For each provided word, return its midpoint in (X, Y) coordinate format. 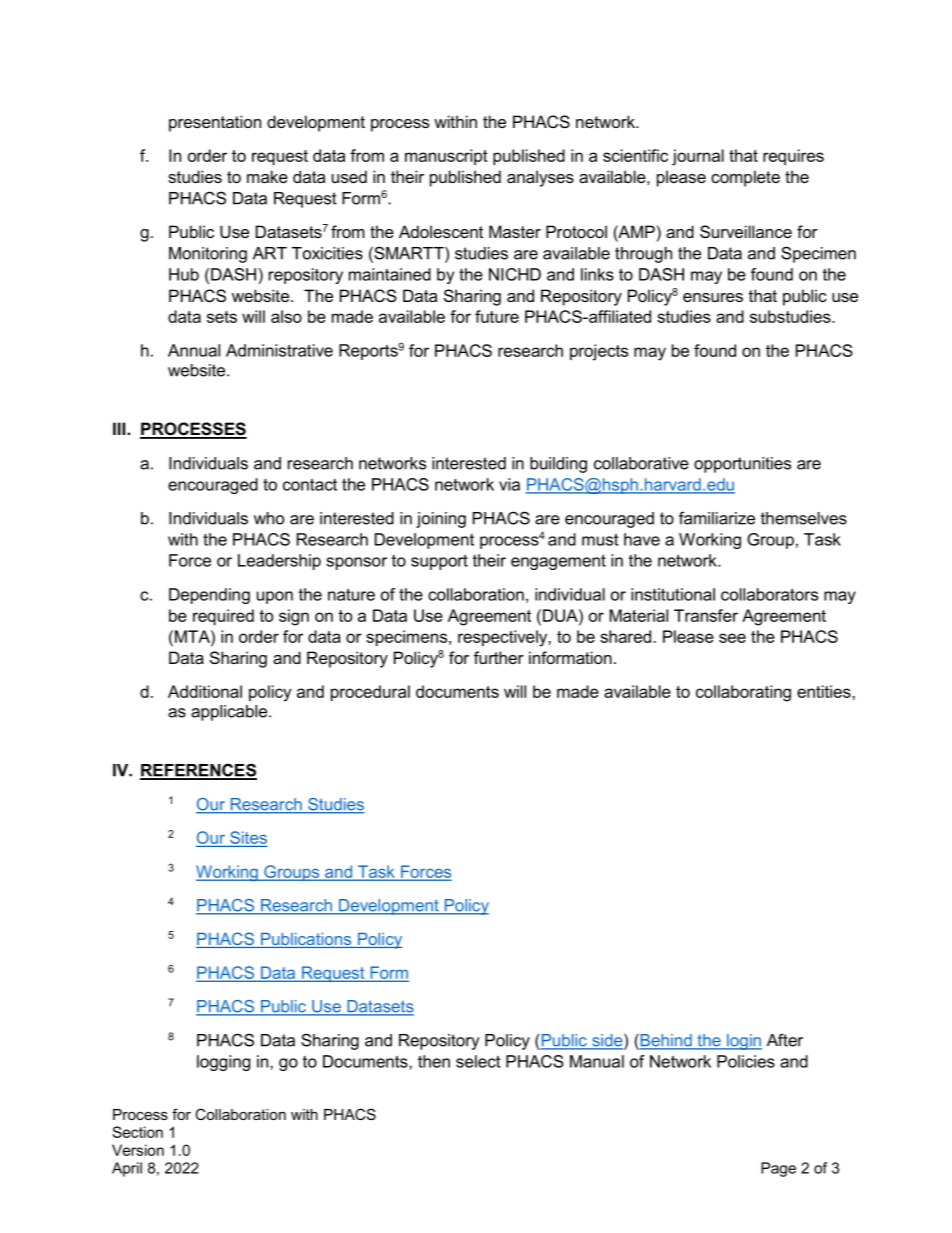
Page (778, 1169)
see (732, 638)
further (499, 657)
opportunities (742, 465)
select (478, 1061)
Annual (194, 350)
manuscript (446, 157)
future (497, 316)
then (434, 1061)
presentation (215, 123)
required (223, 617)
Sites (247, 839)
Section (137, 1132)
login (743, 1042)
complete (745, 178)
